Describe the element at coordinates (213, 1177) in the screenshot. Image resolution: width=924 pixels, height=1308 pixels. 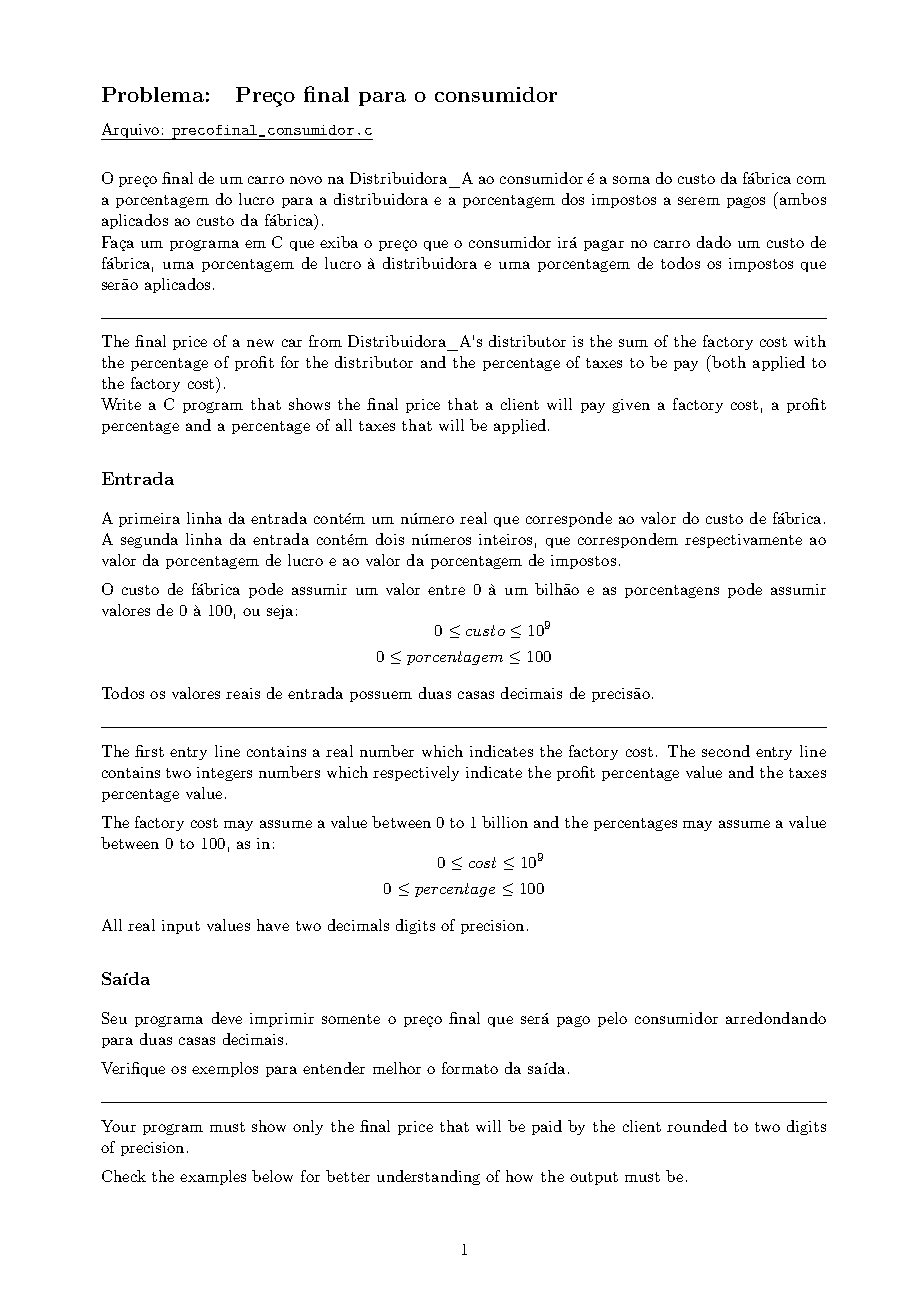
I see `examples` at that location.
